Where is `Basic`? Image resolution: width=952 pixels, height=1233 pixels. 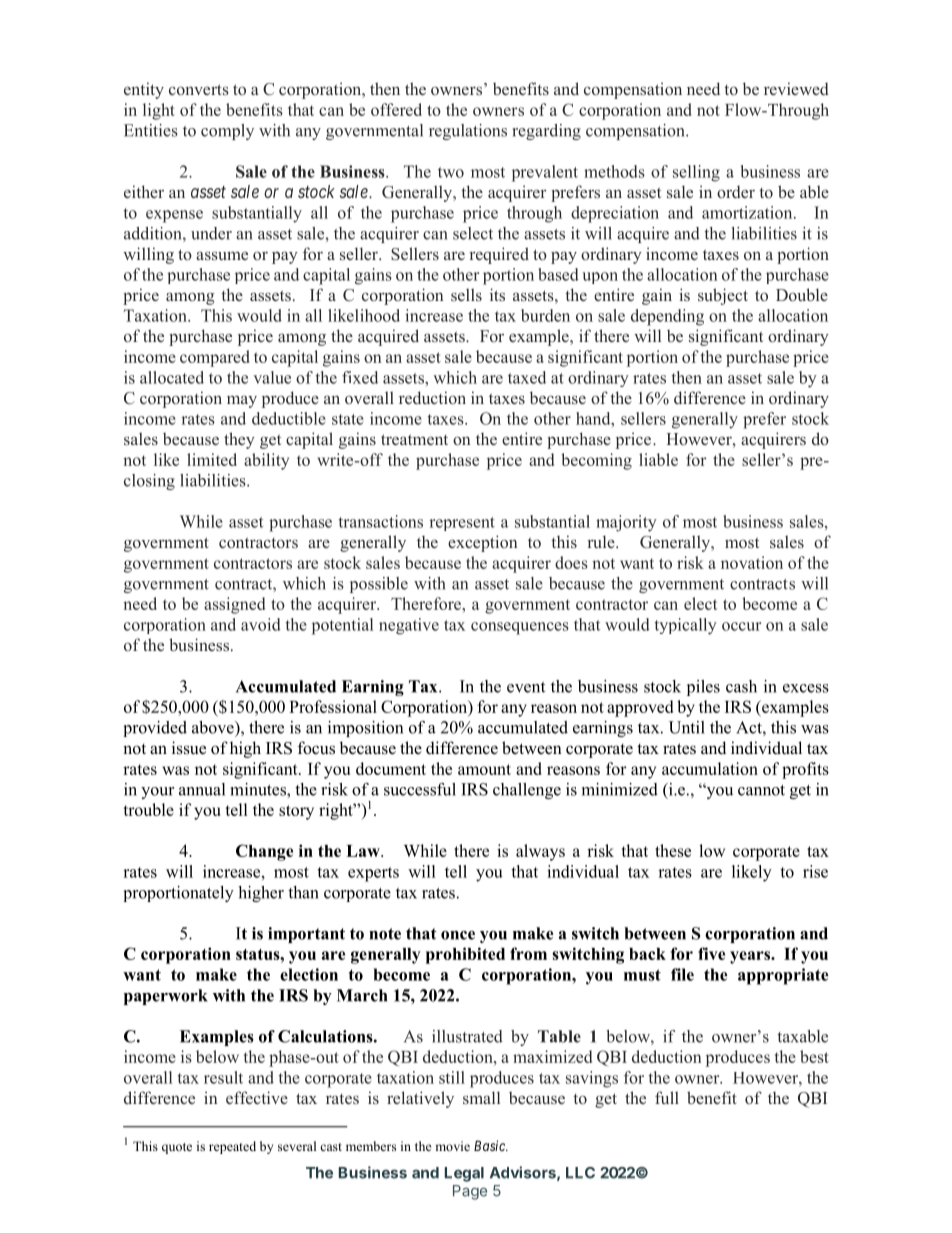 Basic is located at coordinates (490, 1145).
